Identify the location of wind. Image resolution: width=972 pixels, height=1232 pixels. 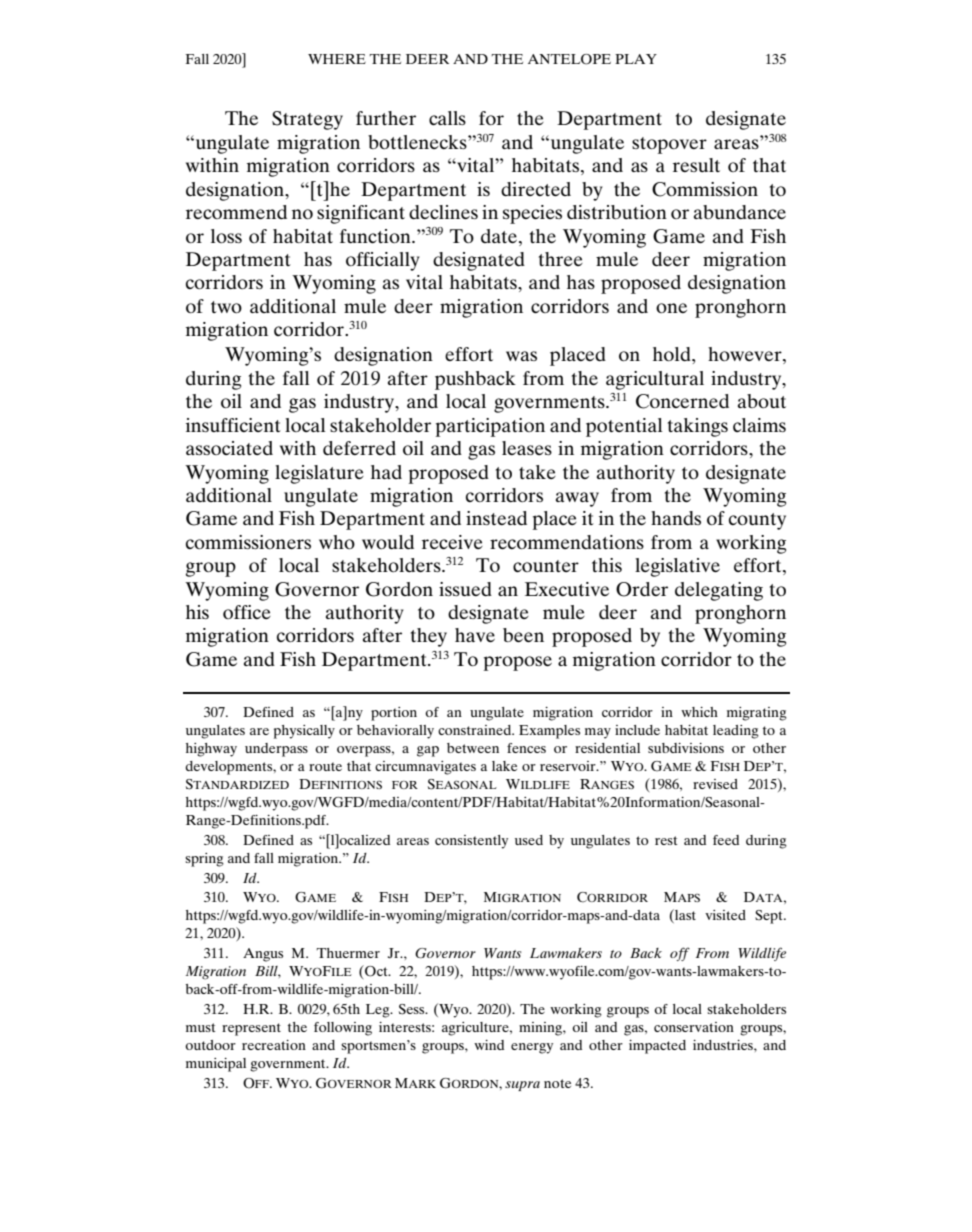
(489, 1045).
